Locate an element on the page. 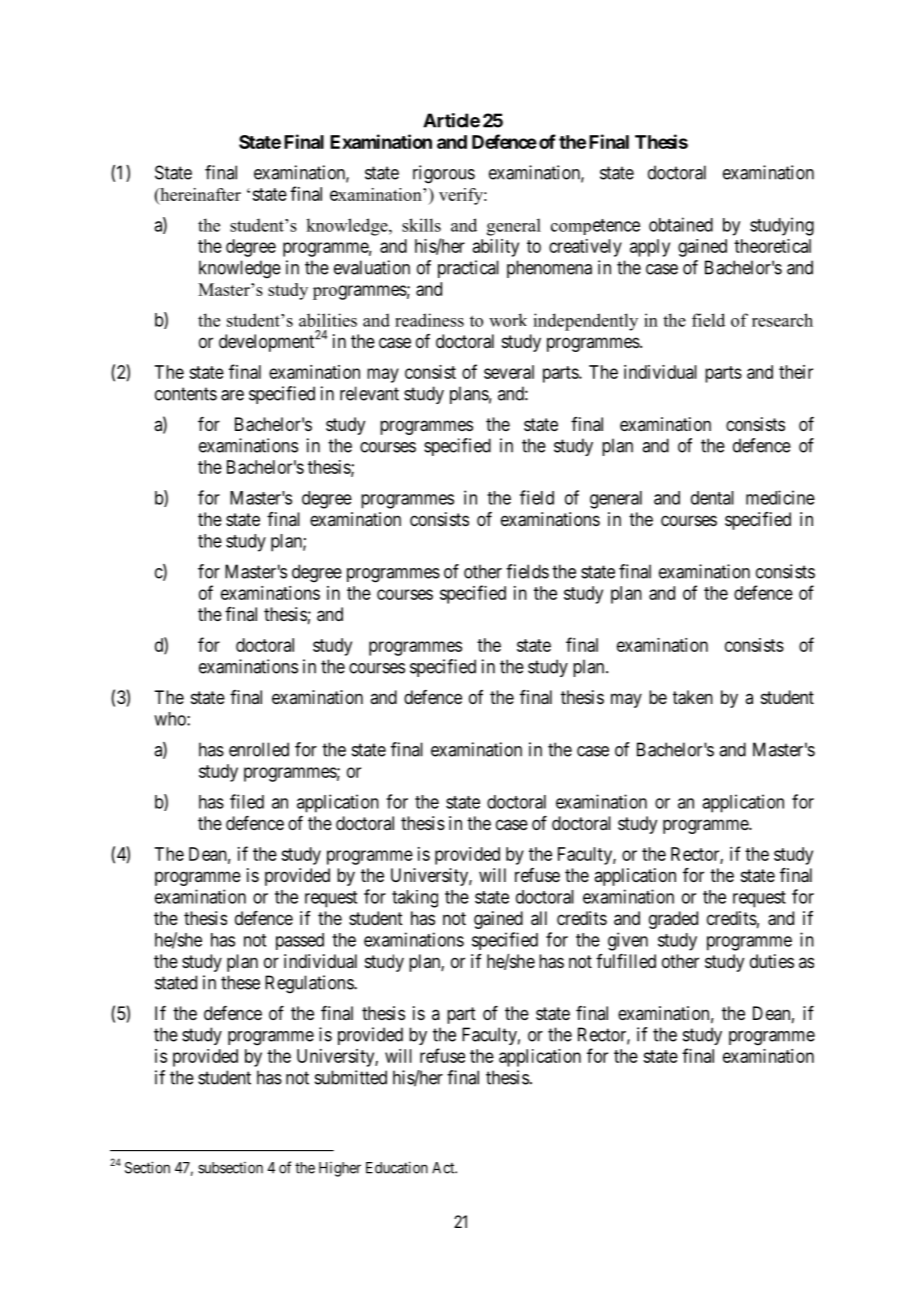 The height and width of the image is (1308, 924). obtained is located at coordinates (681, 224).
